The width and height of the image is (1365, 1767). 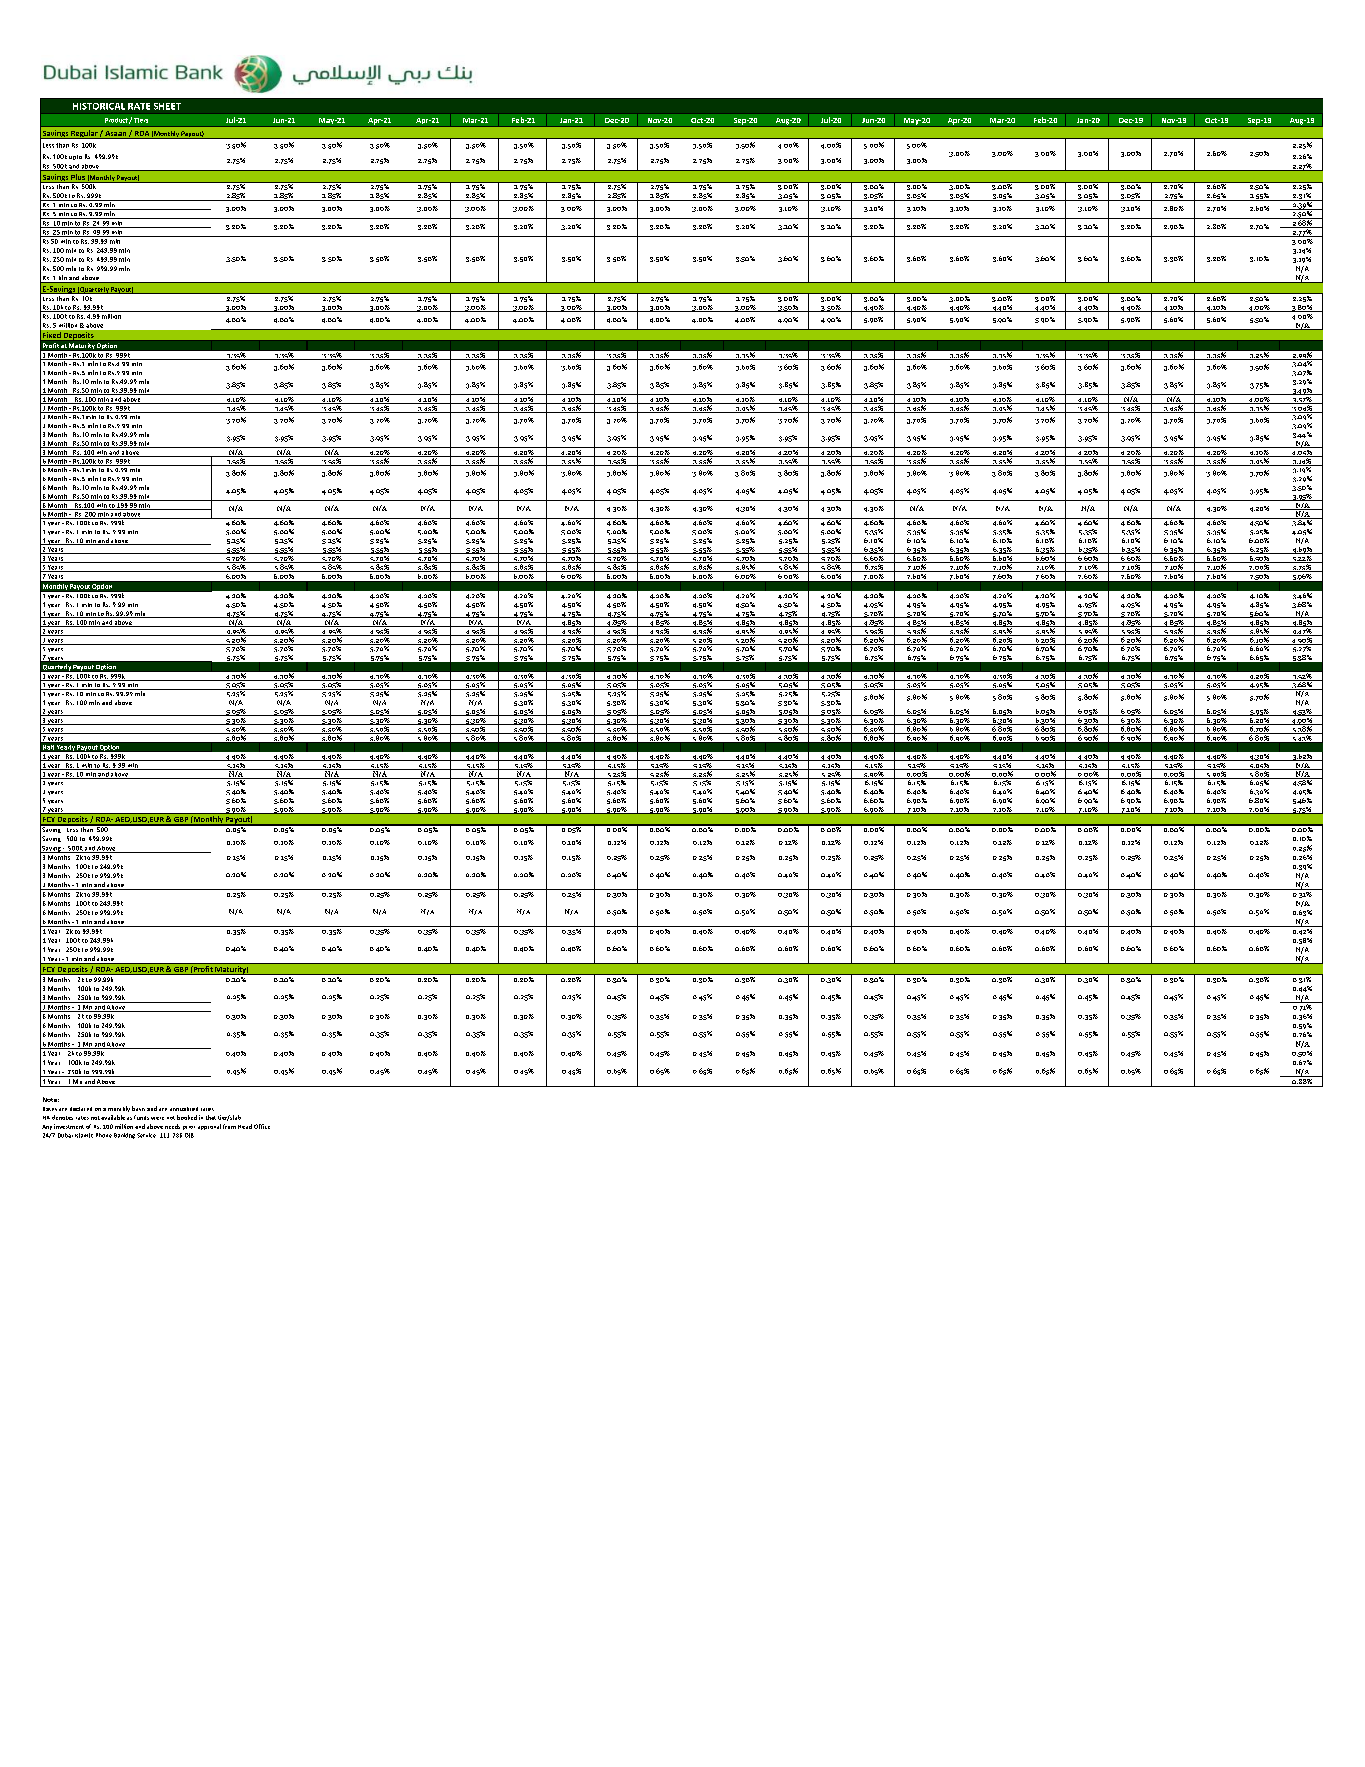 What do you see at coordinates (75, 157) in the image?
I see `upto` at bounding box center [75, 157].
